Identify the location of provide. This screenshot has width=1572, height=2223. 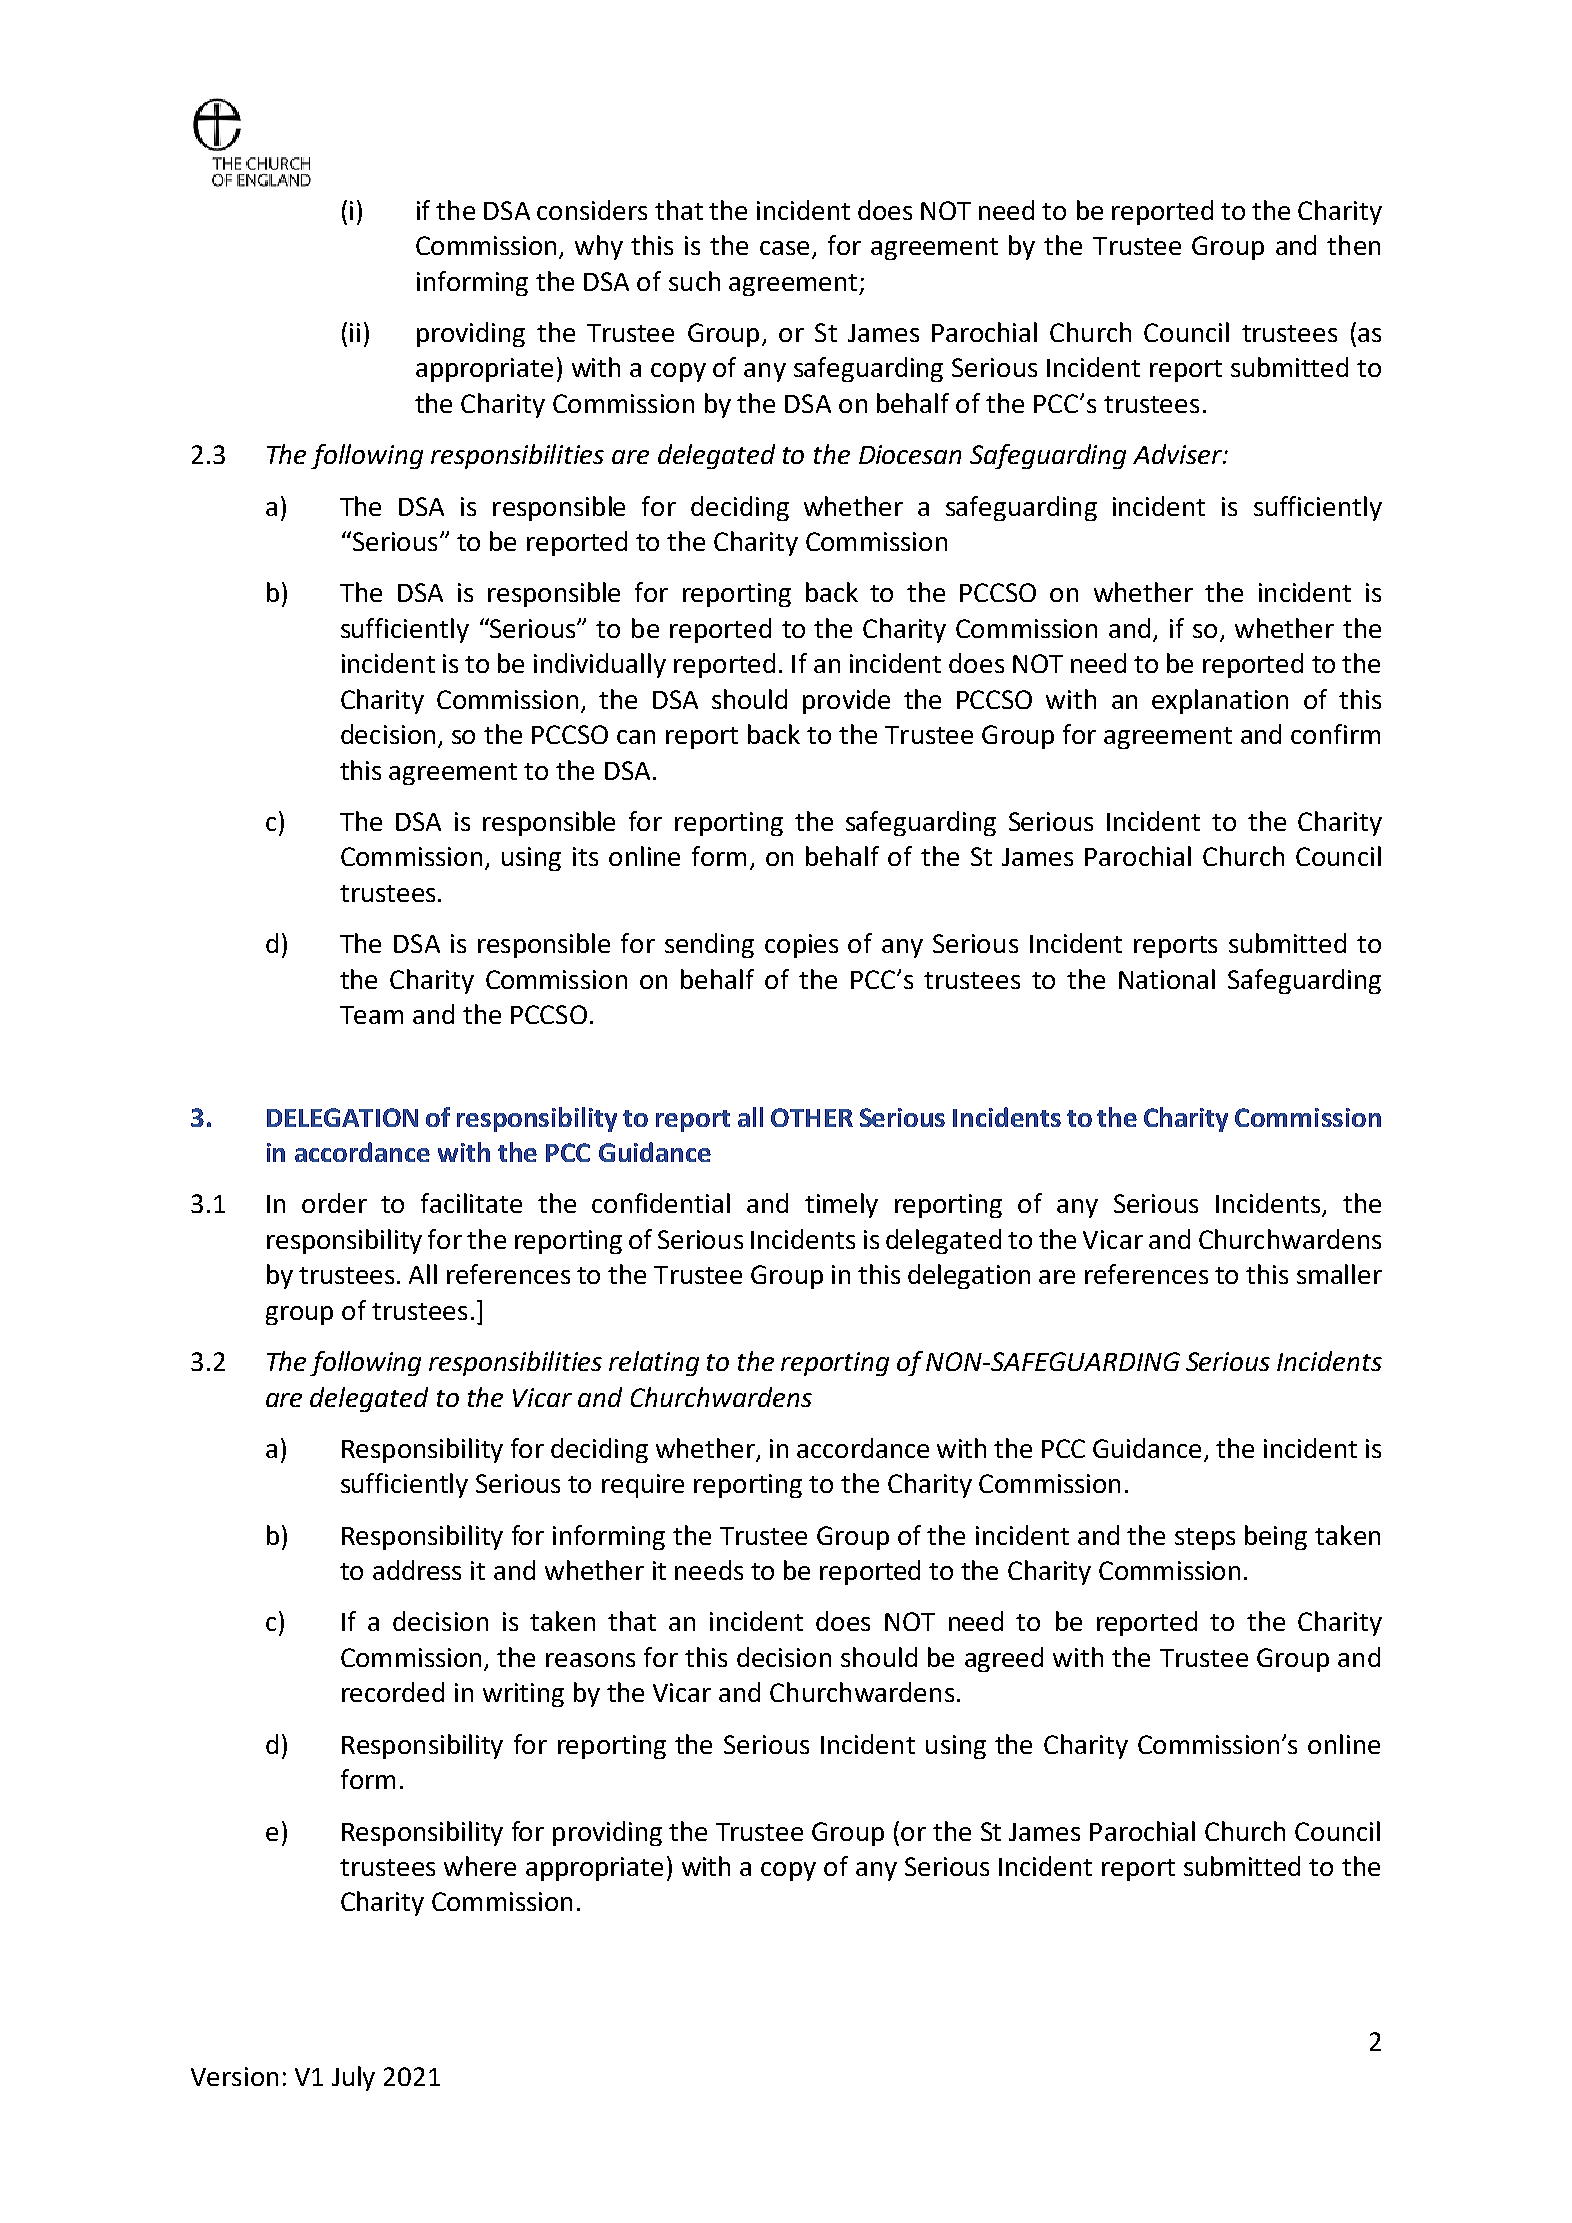
(846, 701).
